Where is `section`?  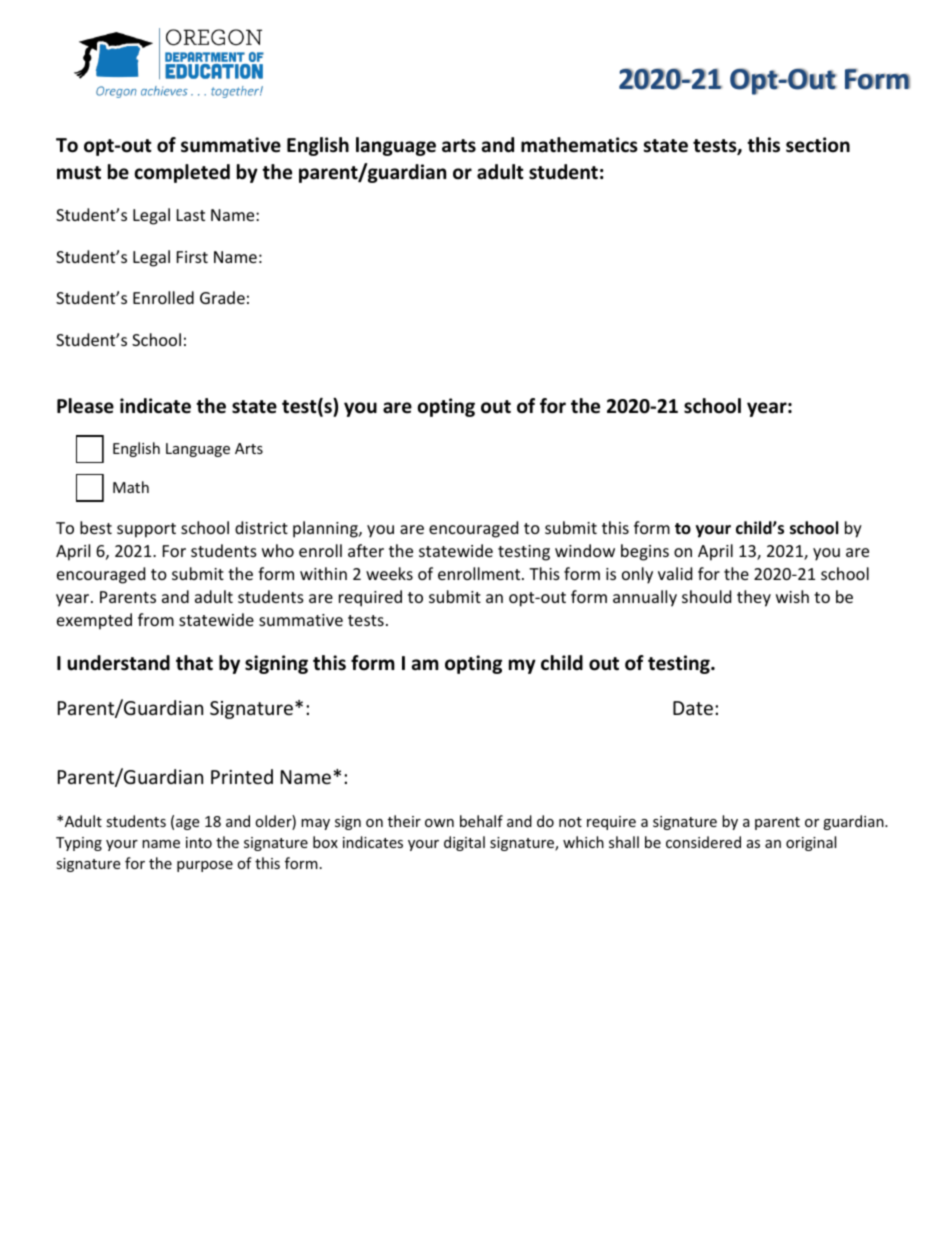 section is located at coordinates (818, 145).
